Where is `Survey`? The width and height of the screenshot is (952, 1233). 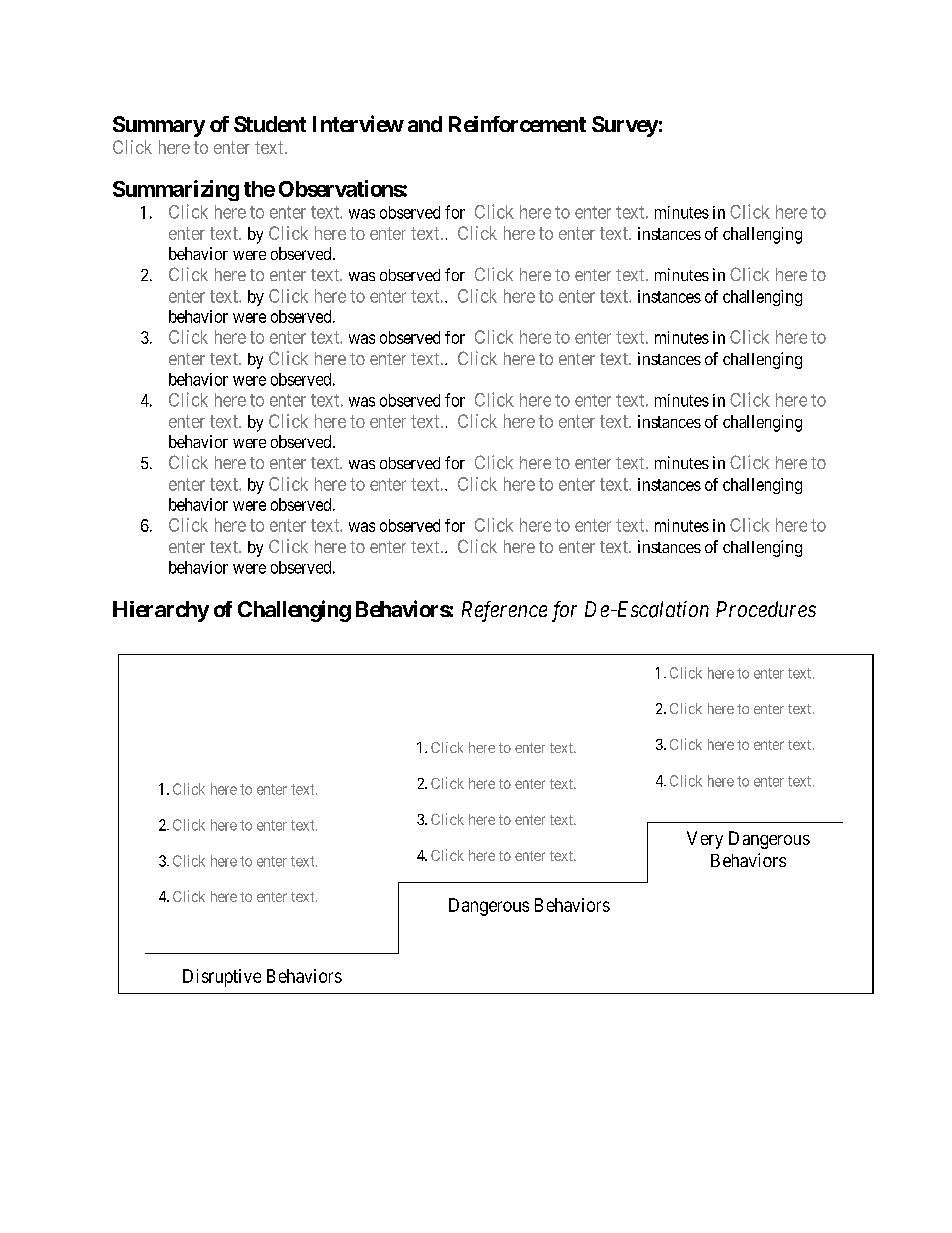 Survey is located at coordinates (625, 126).
